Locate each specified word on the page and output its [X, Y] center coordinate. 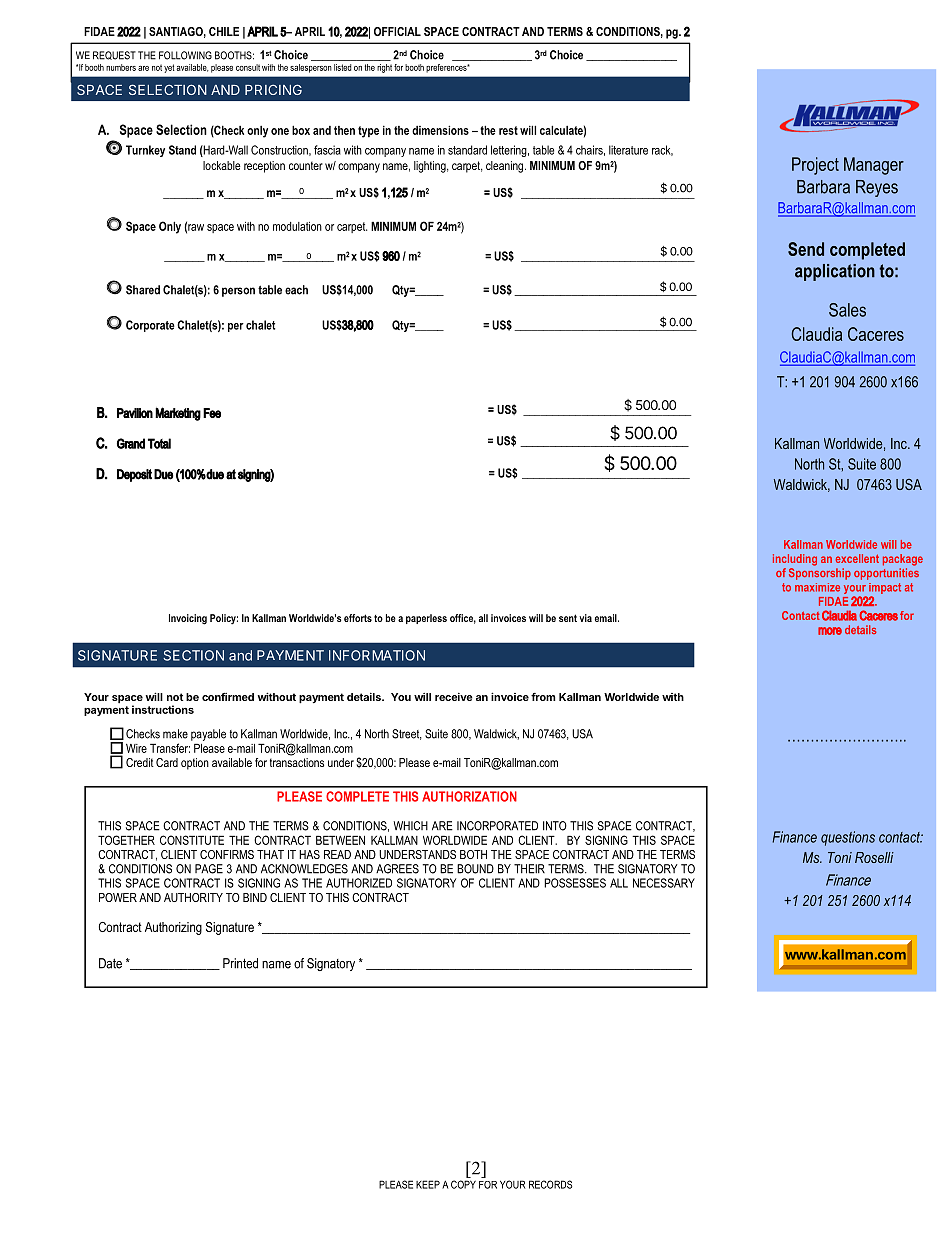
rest [508, 130]
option [195, 764]
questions [848, 838]
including [795, 560]
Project [815, 166]
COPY [463, 1184]
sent [568, 618]
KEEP [428, 1184]
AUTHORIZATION [469, 796]
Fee [212, 413]
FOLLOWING [185, 55]
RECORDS [550, 1184]
